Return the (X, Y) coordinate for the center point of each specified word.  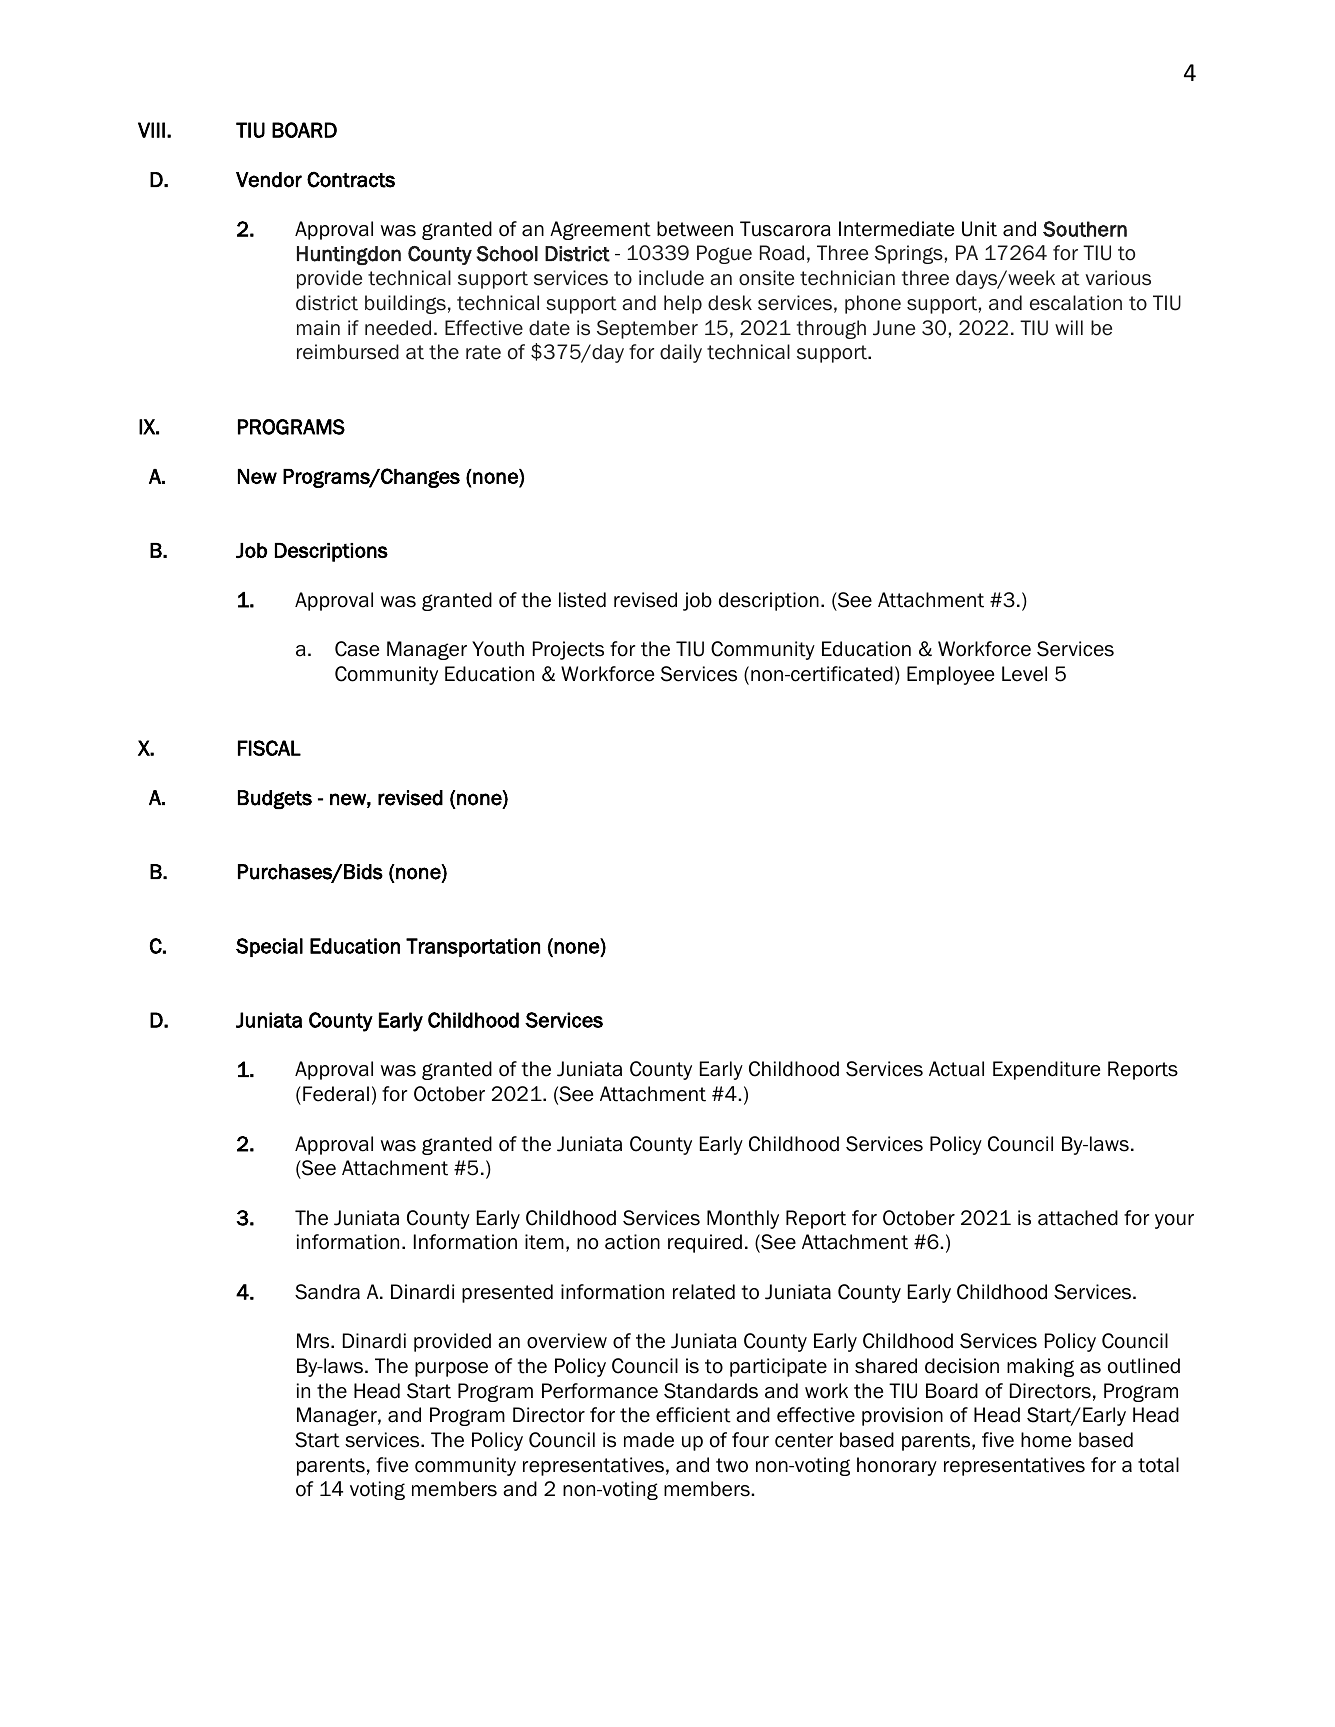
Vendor (269, 180)
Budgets (275, 799)
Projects (568, 650)
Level (1024, 674)
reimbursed (348, 352)
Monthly (743, 1219)
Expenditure (1046, 1070)
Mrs (314, 1341)
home (1046, 1440)
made (649, 1440)
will (1069, 327)
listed (582, 600)
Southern (1085, 229)
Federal (336, 1094)
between (695, 229)
